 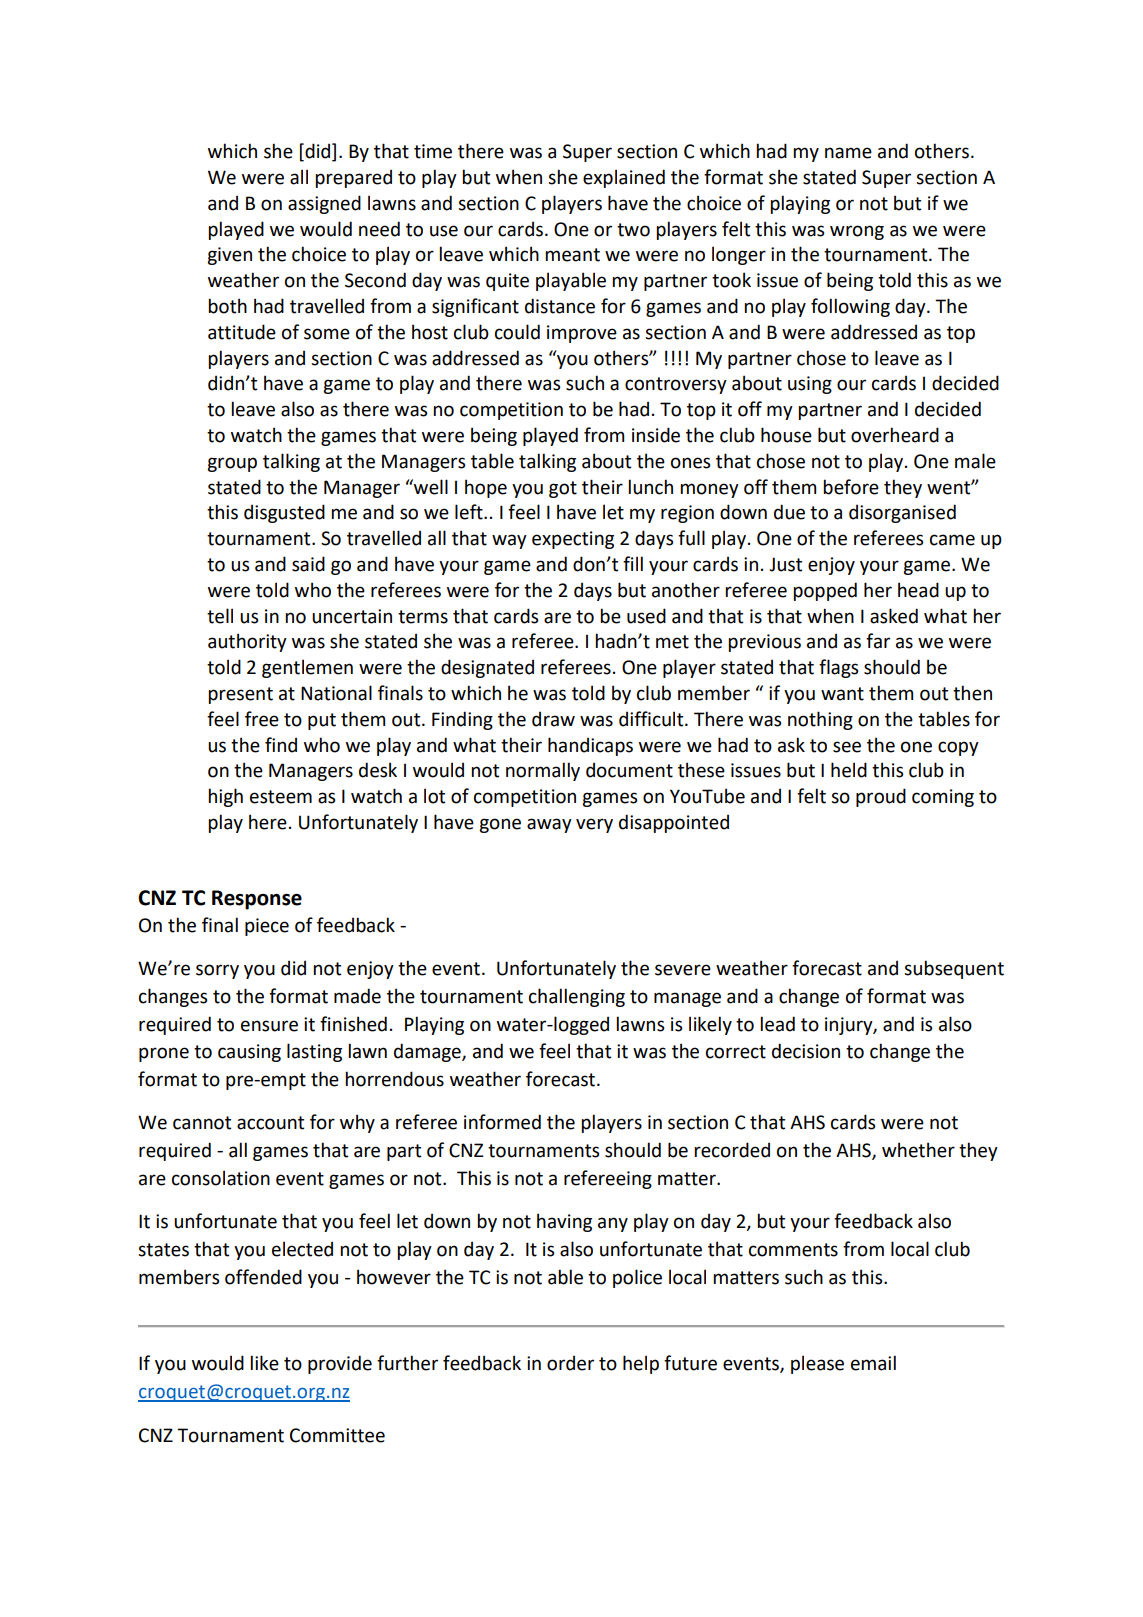 I want to click on esteem, so click(x=281, y=797).
